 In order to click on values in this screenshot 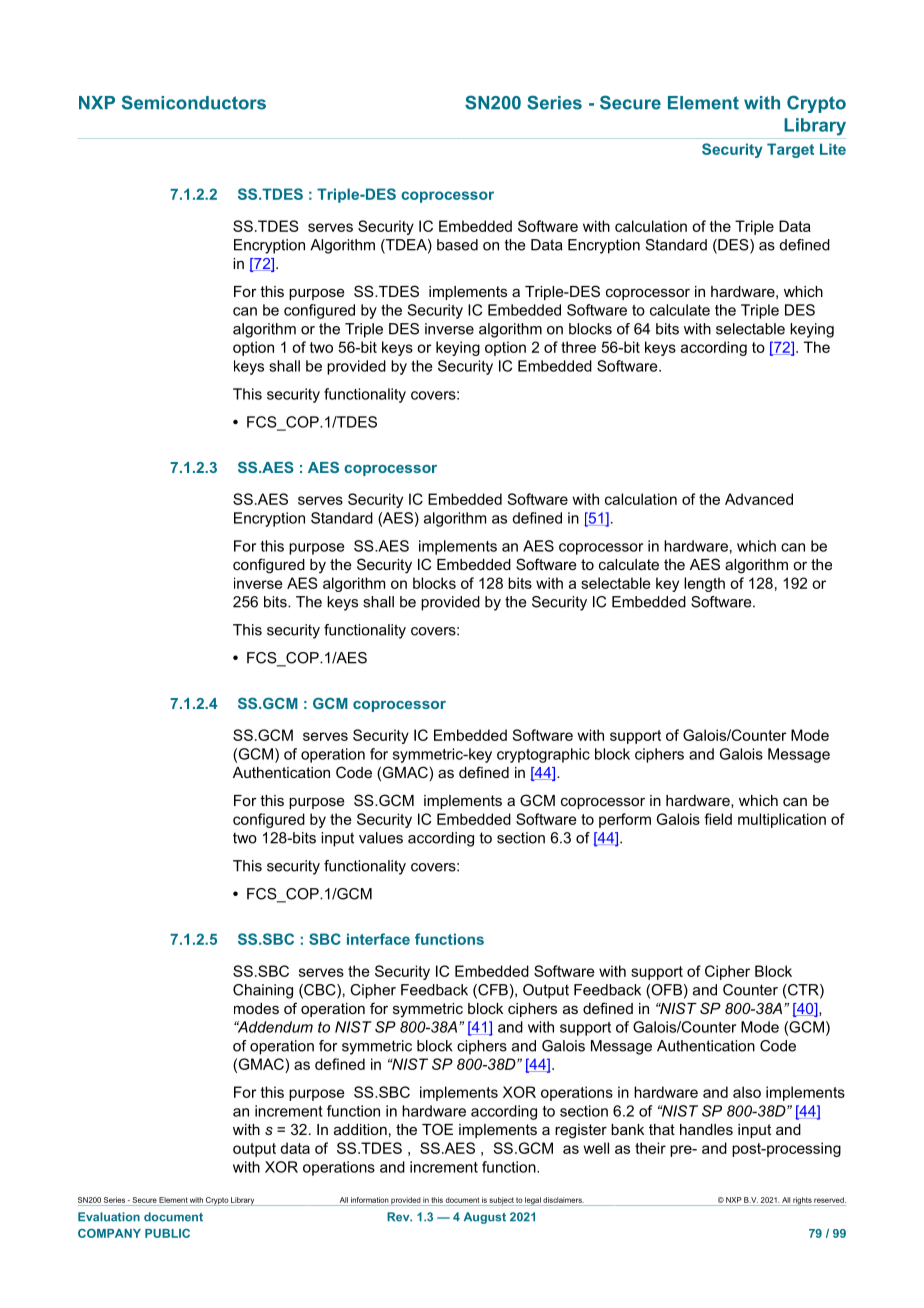, I will do `click(381, 838)`.
